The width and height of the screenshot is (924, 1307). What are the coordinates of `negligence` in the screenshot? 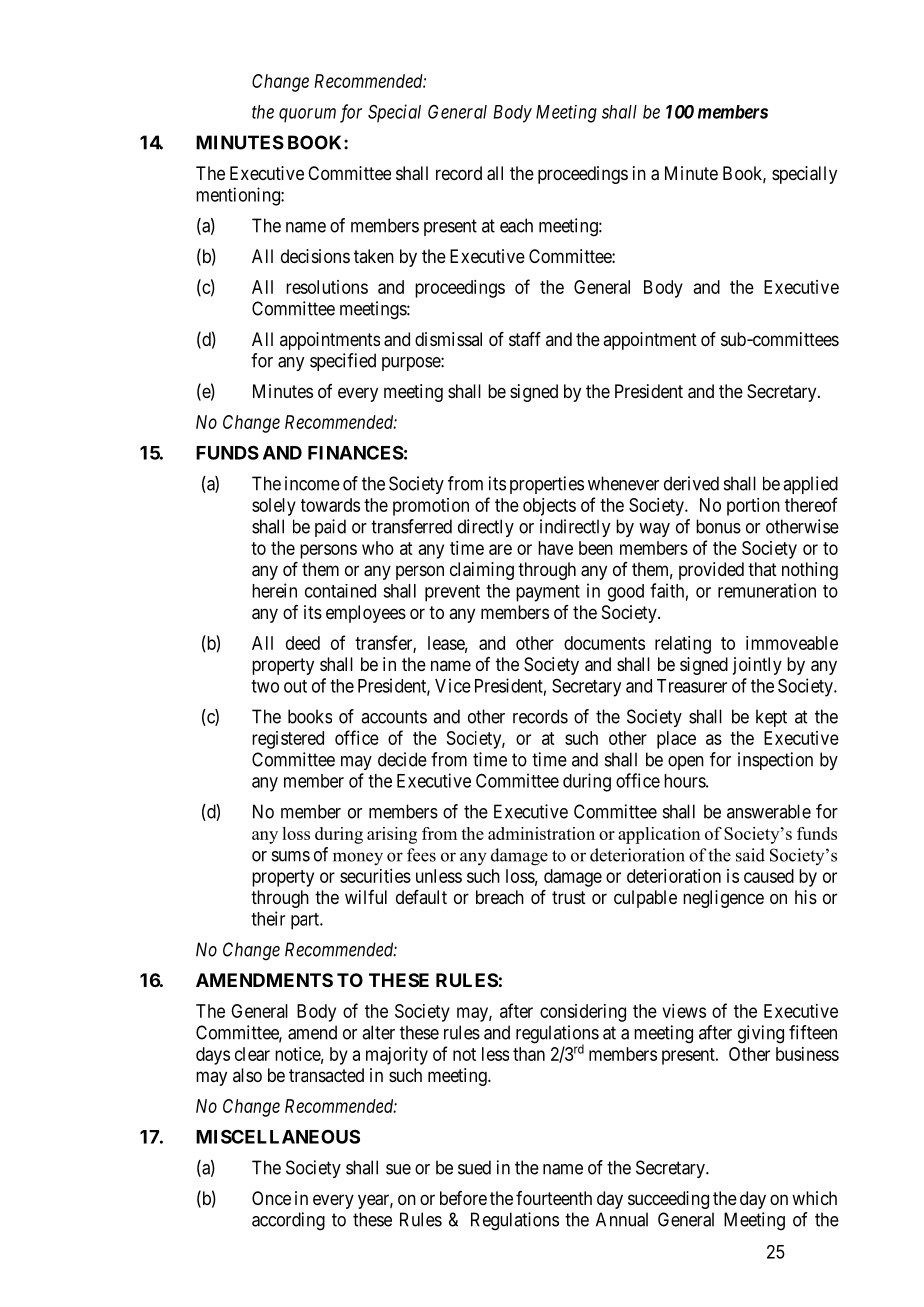 It's located at (723, 899).
